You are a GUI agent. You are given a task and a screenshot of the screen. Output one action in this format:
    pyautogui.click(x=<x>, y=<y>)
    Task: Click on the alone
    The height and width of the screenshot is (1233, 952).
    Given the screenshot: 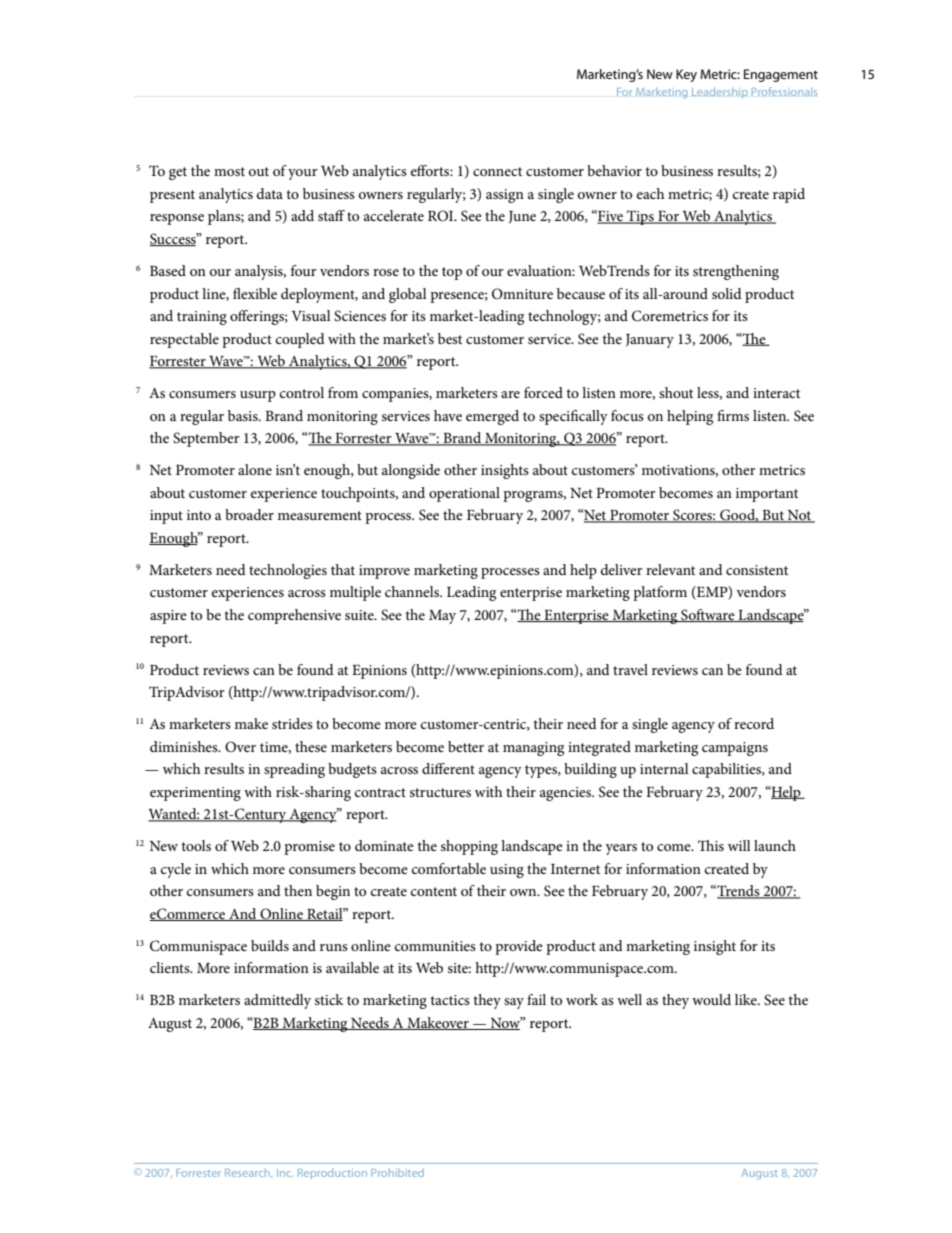 What is the action you would take?
    pyautogui.click(x=255, y=469)
